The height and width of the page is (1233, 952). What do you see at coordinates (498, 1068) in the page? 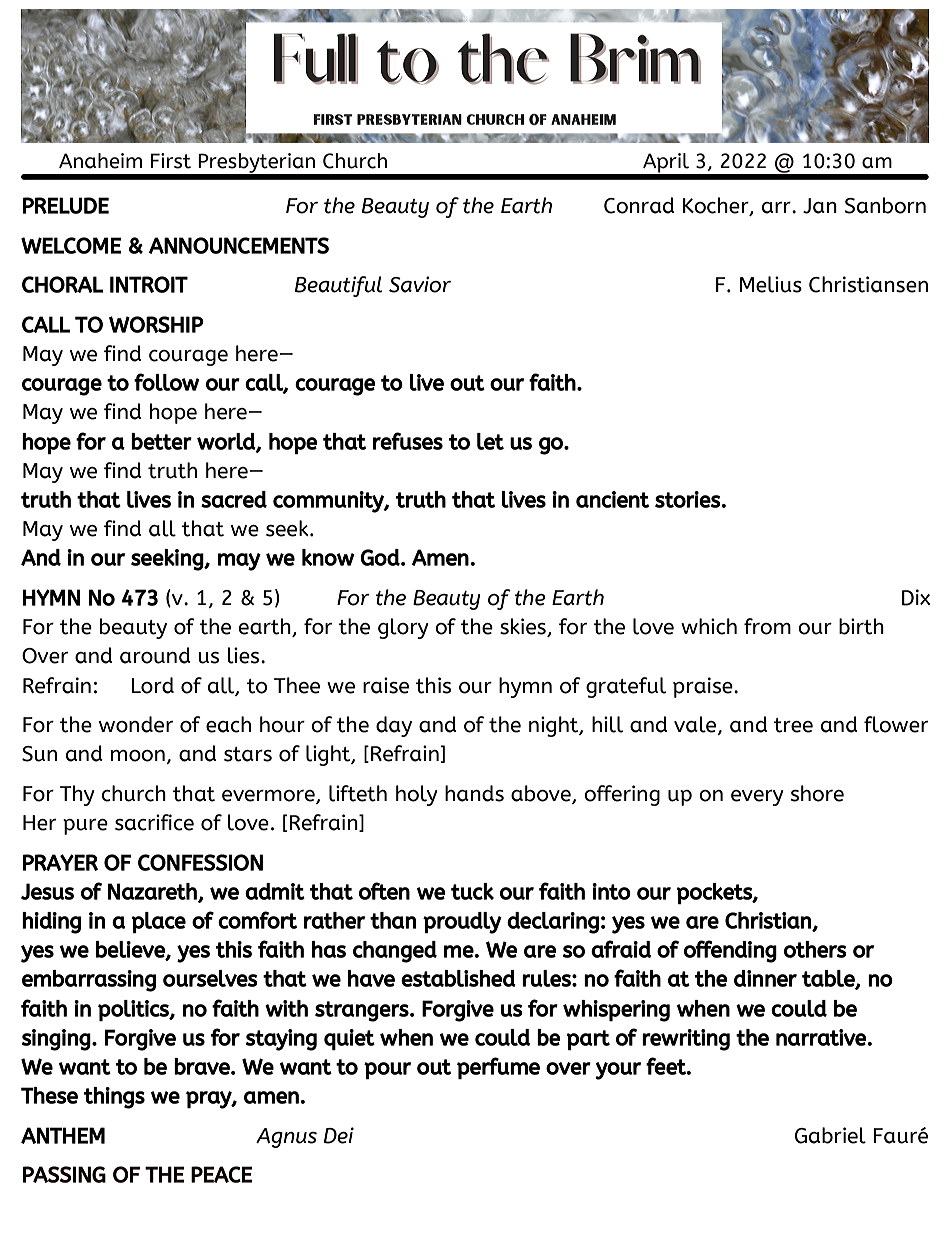
I see `perfume` at bounding box center [498, 1068].
